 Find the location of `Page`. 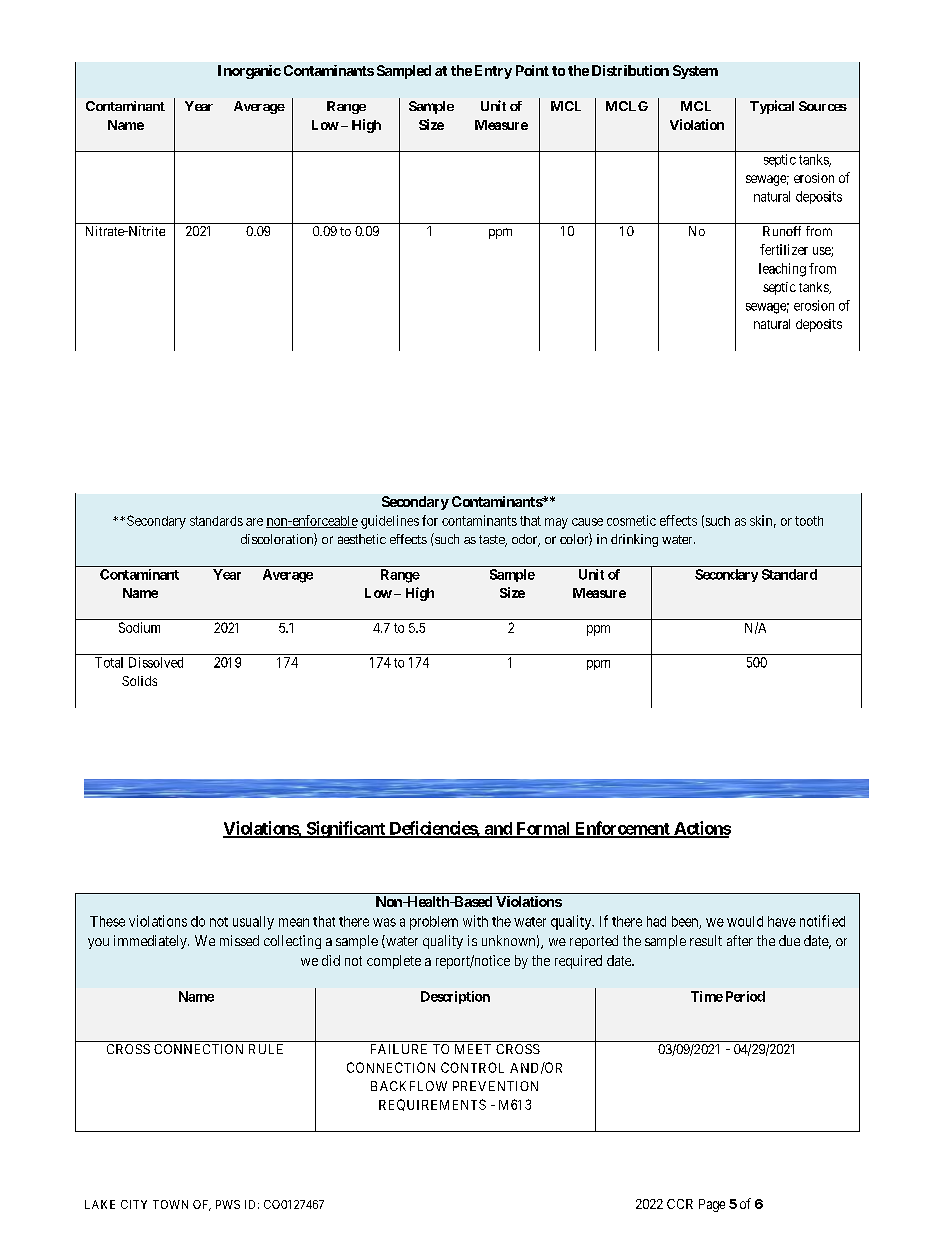

Page is located at coordinates (712, 1205).
